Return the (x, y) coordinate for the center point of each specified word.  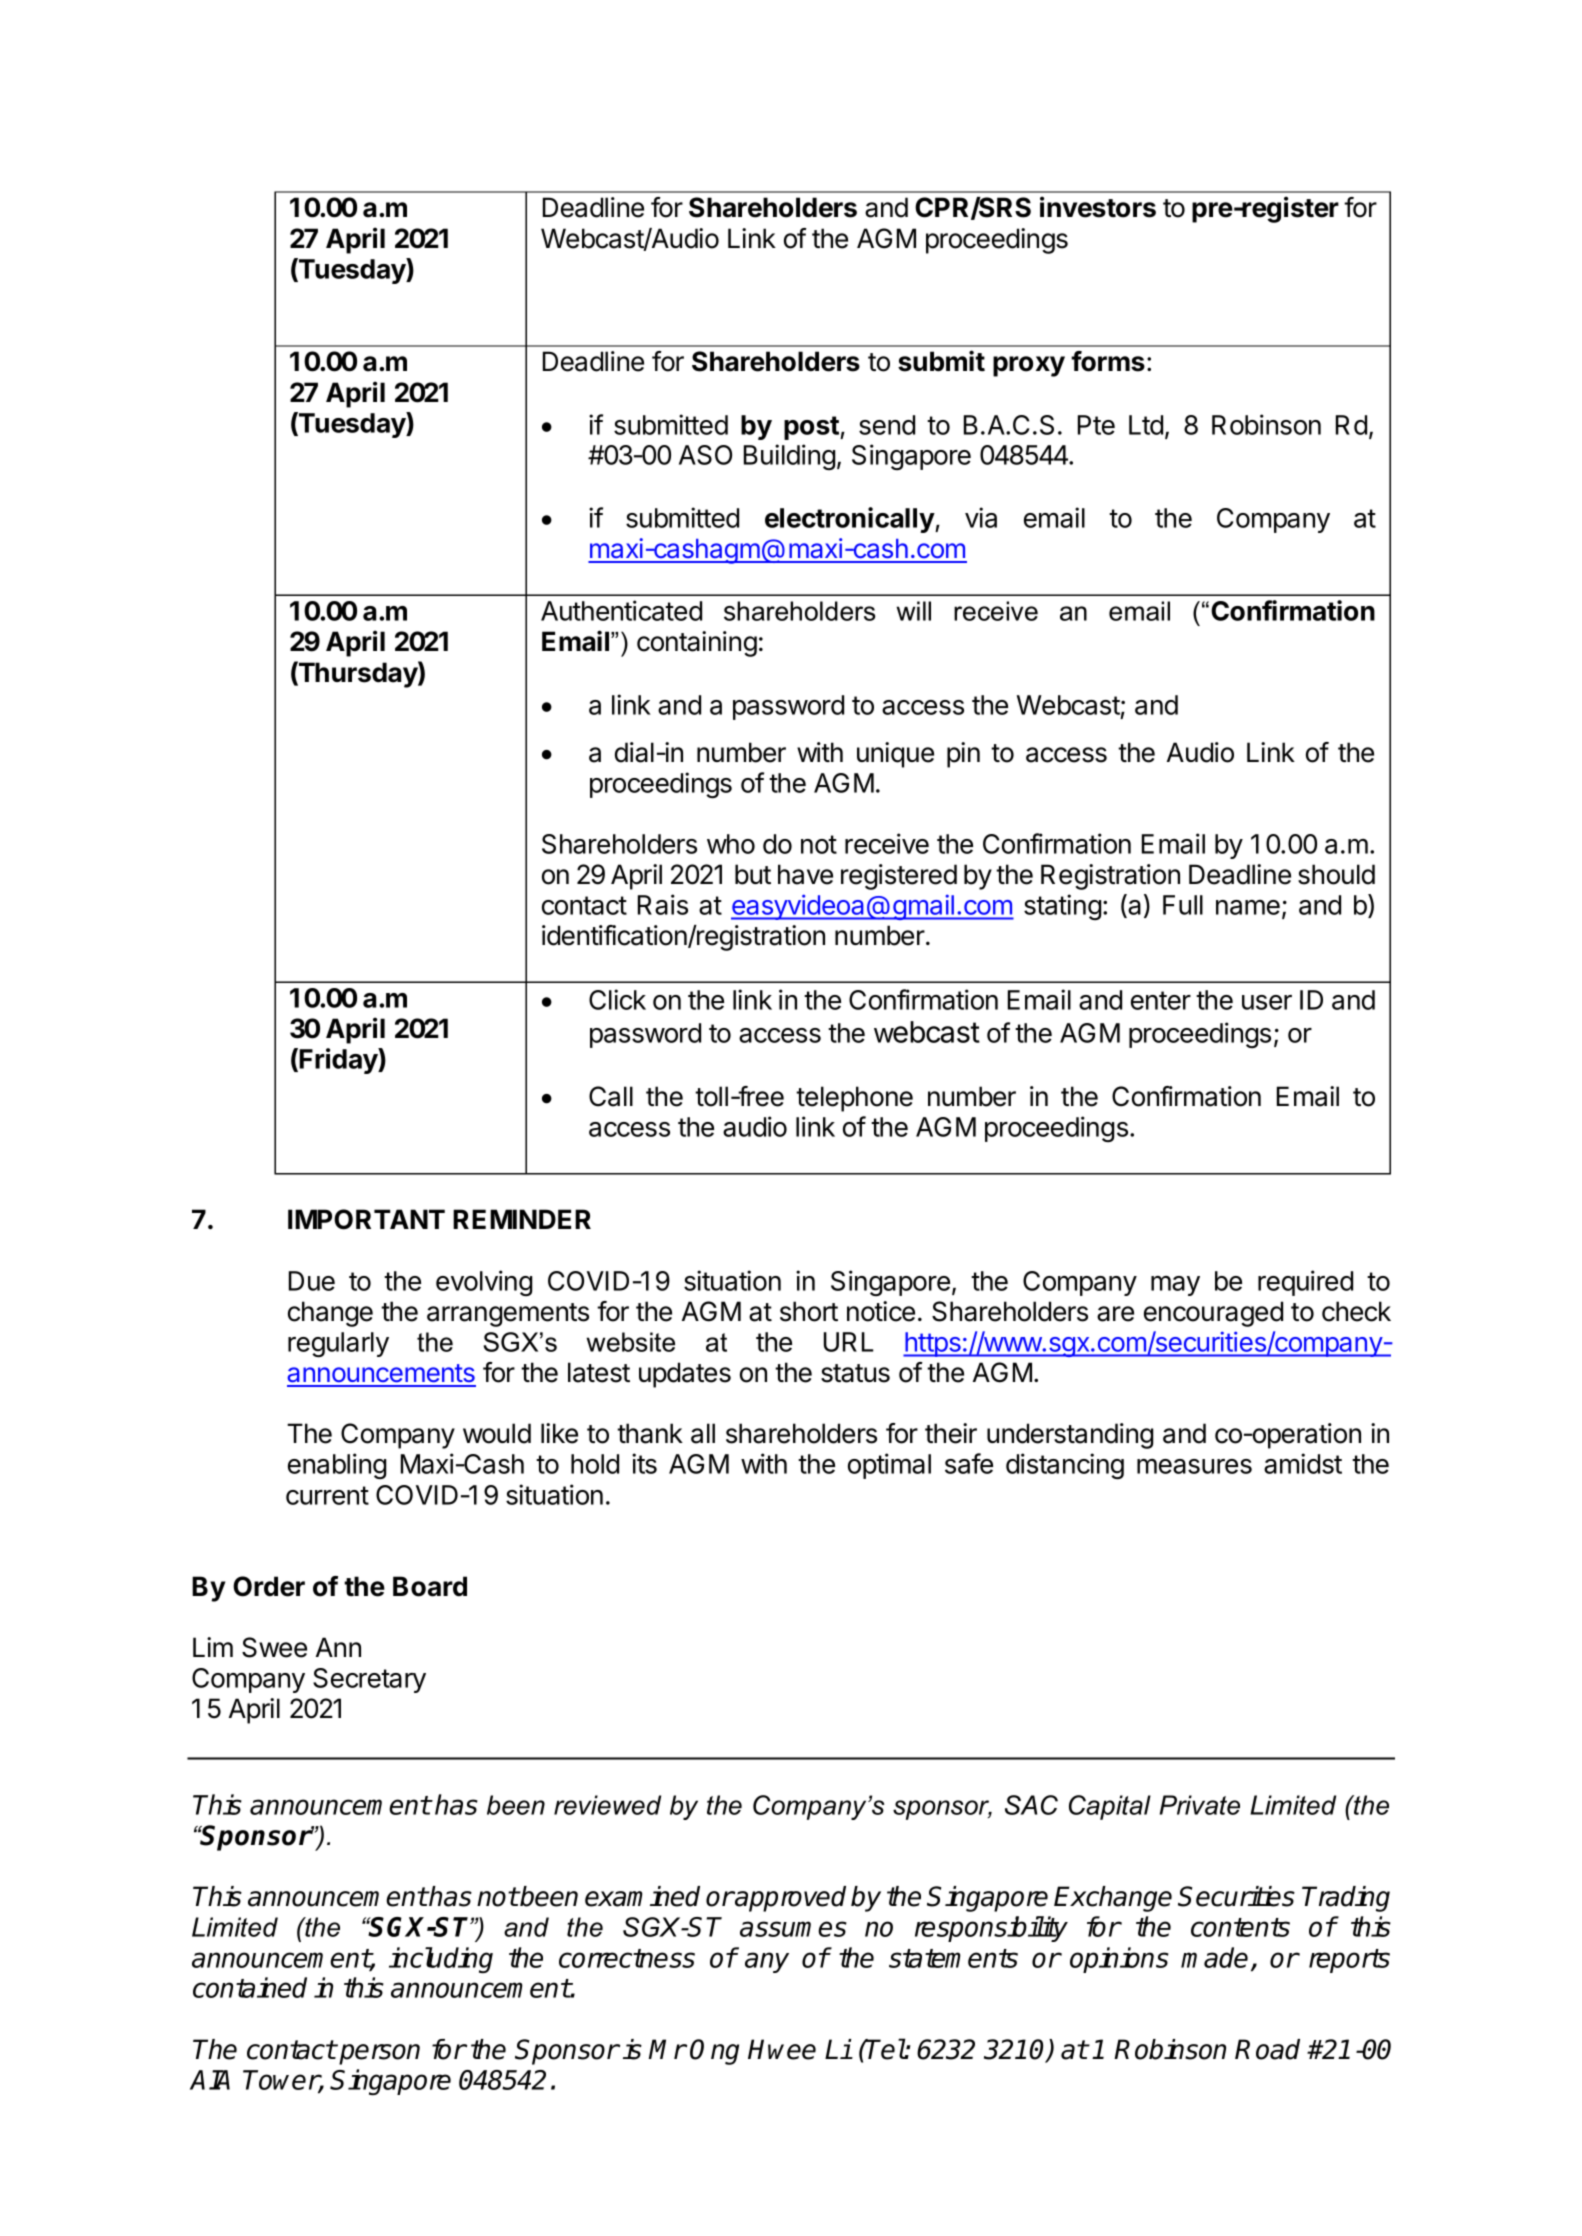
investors (1098, 207)
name (1248, 907)
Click (617, 999)
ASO (705, 455)
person (379, 2054)
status (855, 1373)
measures (1194, 1466)
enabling (337, 1466)
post (812, 428)
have (805, 874)
